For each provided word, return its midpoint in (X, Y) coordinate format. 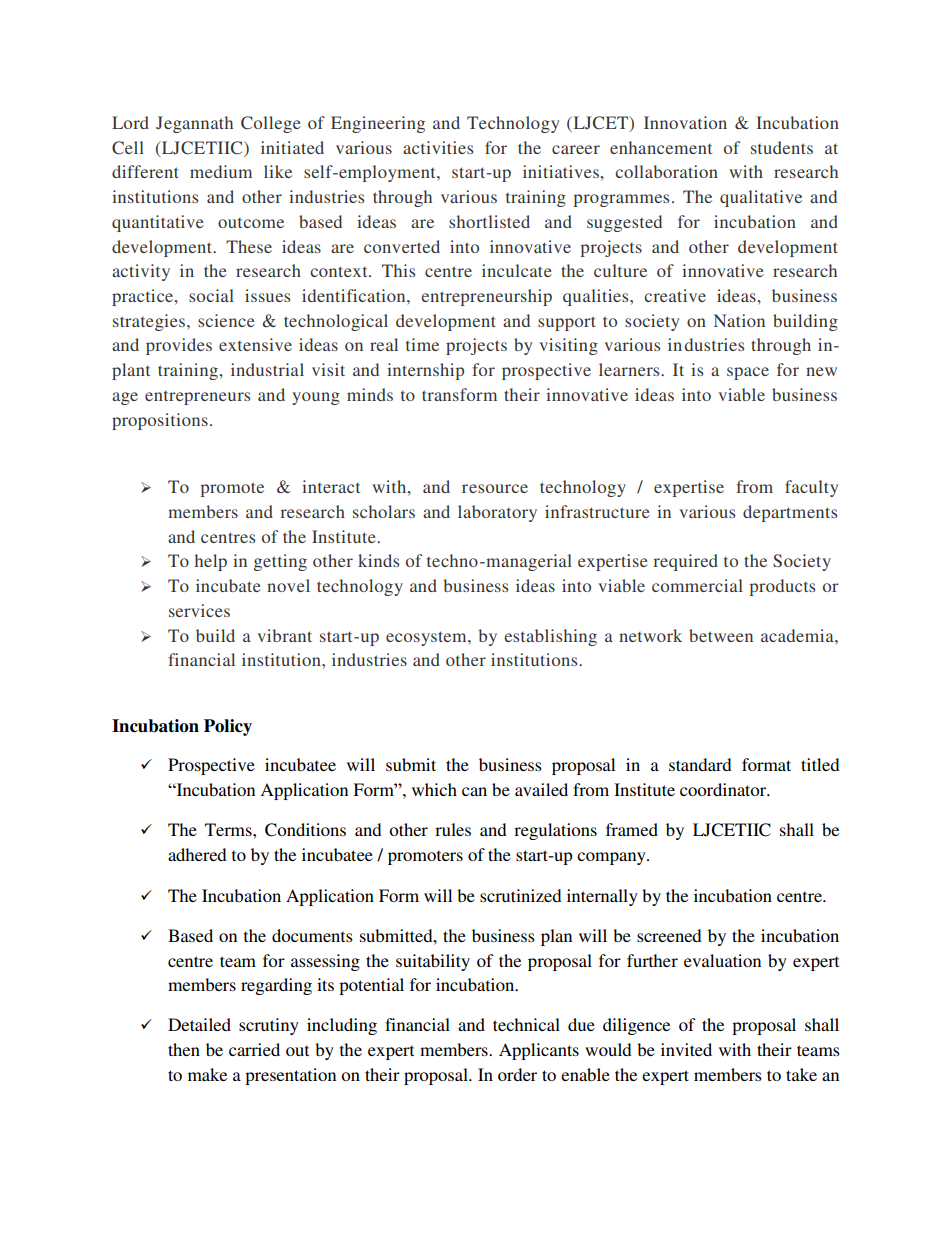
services (199, 610)
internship (425, 371)
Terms (229, 829)
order (517, 1074)
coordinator (724, 789)
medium (221, 171)
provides (179, 346)
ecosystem (427, 638)
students (782, 147)
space (748, 373)
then (184, 1049)
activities (438, 147)
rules (453, 829)
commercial (697, 585)
